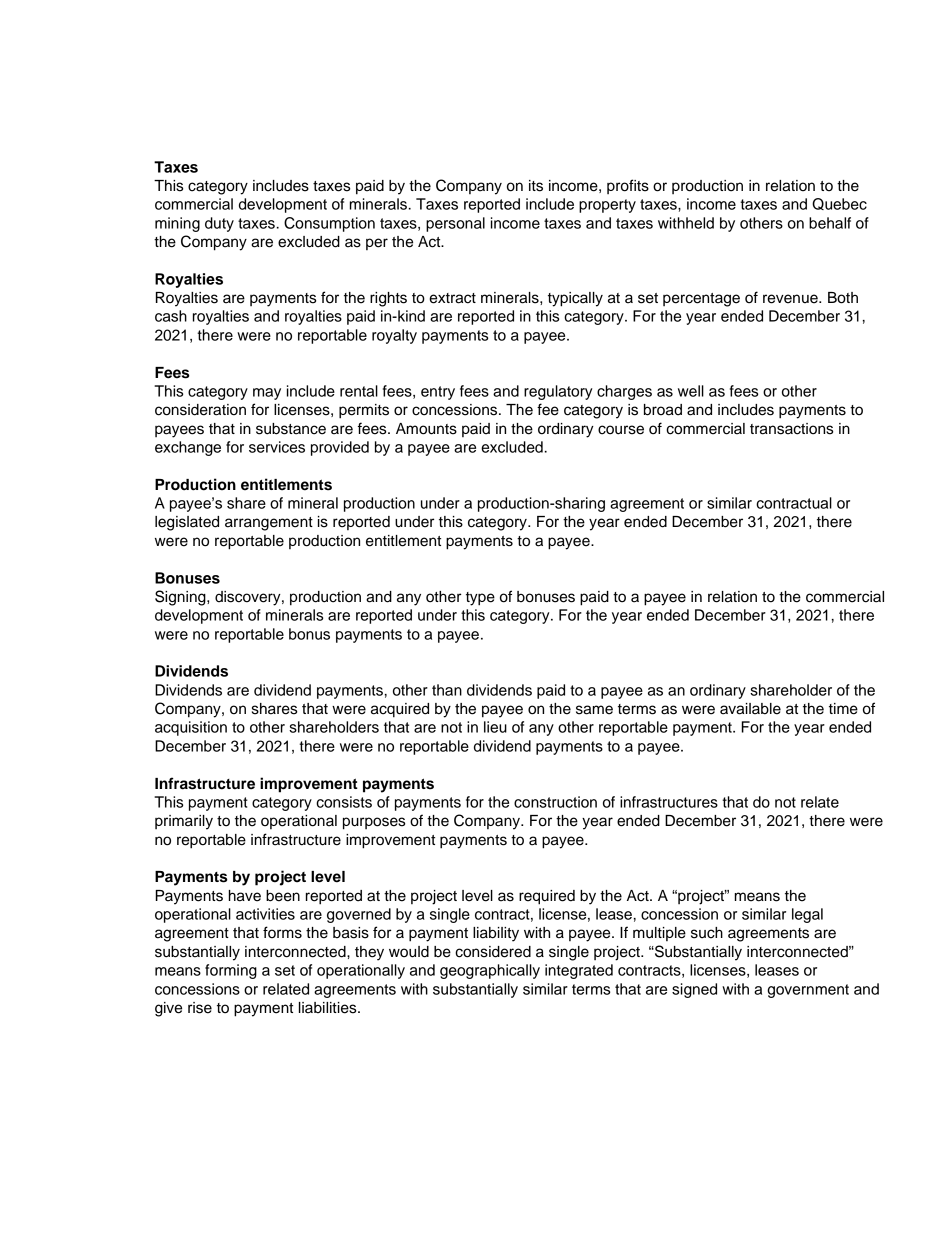  Describe the element at coordinates (219, 224) in the page. I see `duty` at that location.
